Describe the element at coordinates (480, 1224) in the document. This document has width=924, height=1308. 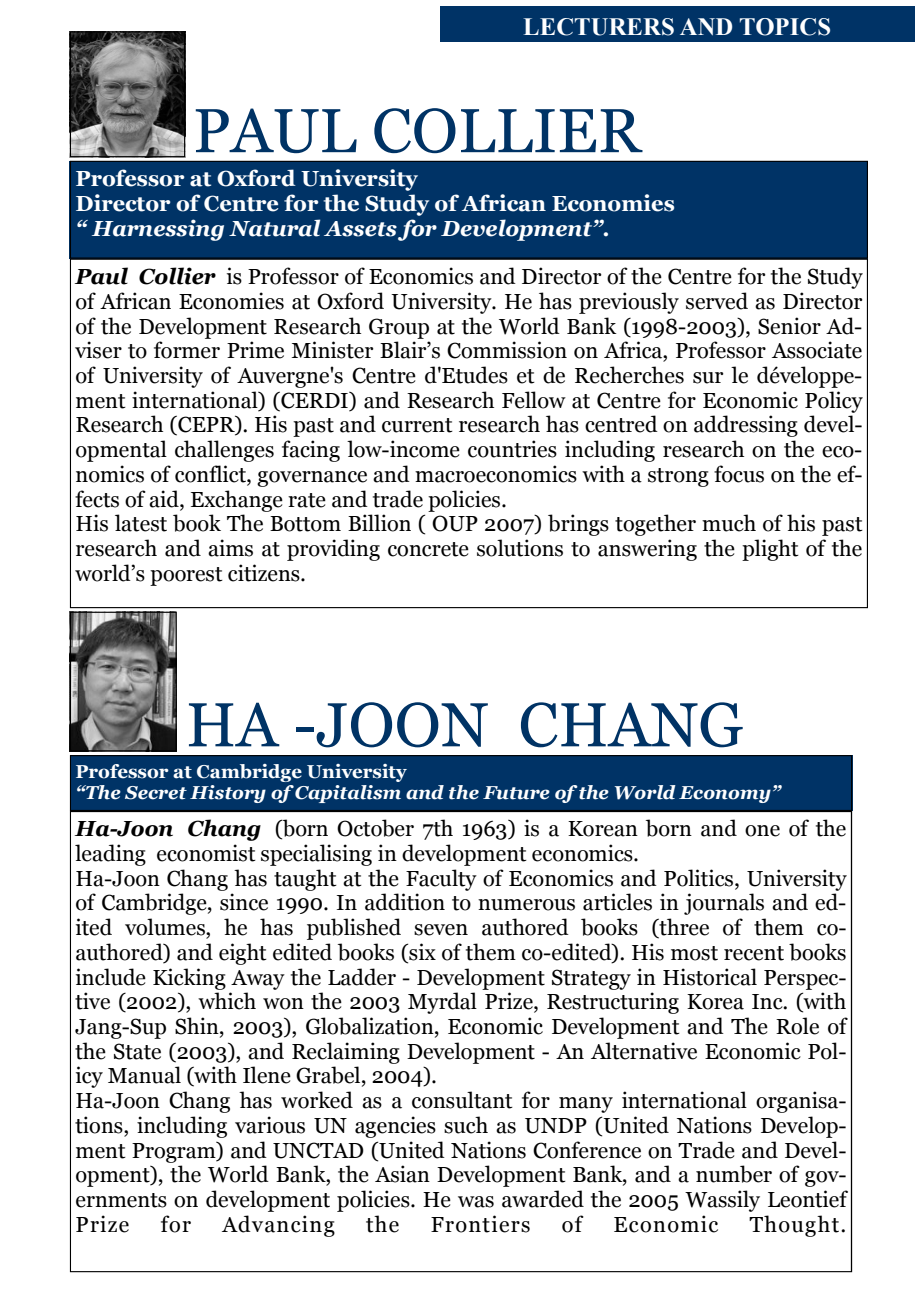
I see `Frontiers` at that location.
